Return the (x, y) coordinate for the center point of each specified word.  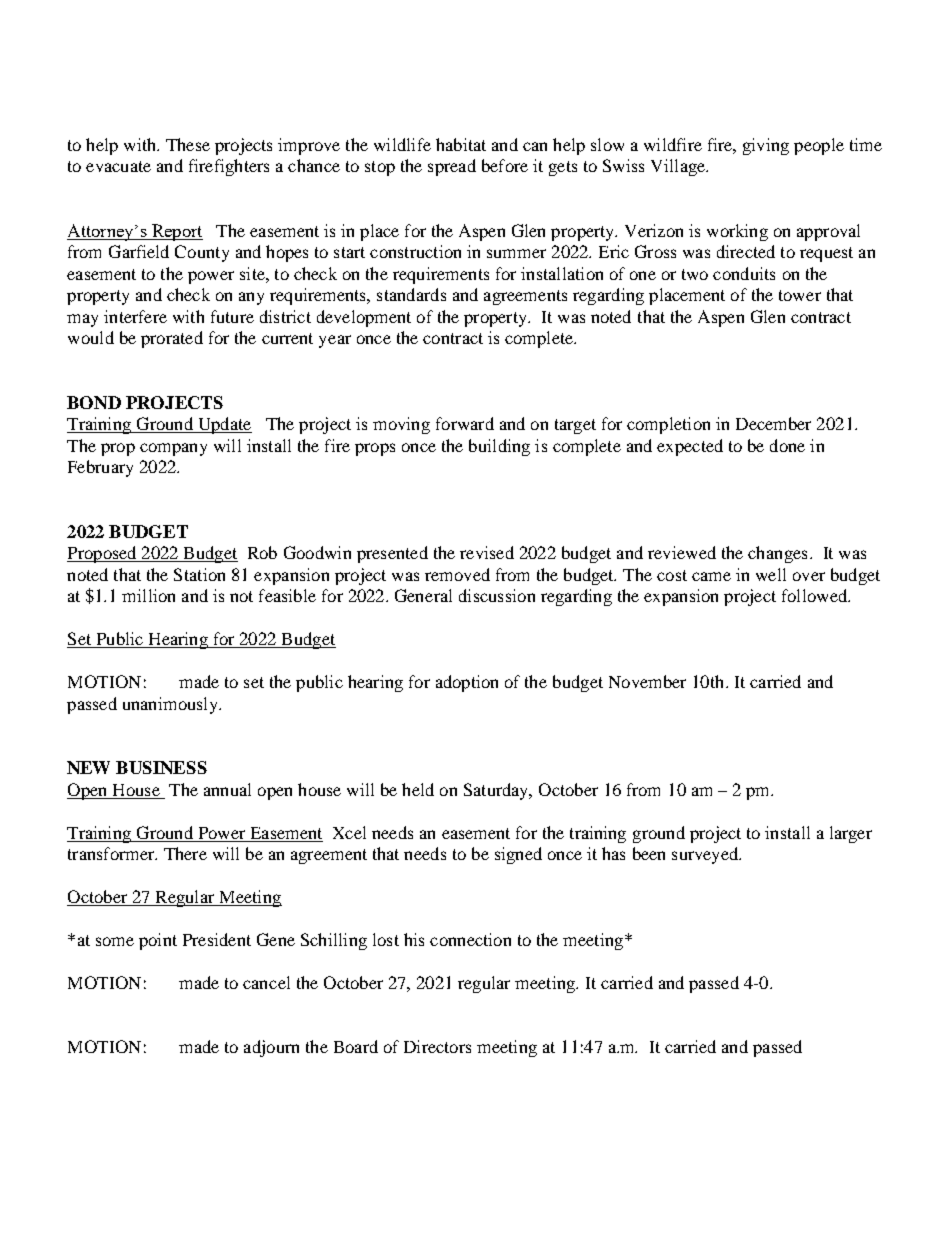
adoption (467, 683)
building (499, 447)
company (173, 449)
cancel (266, 982)
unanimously (171, 705)
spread (452, 167)
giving (766, 146)
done (787, 445)
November (647, 681)
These (188, 144)
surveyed (706, 855)
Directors (437, 1046)
